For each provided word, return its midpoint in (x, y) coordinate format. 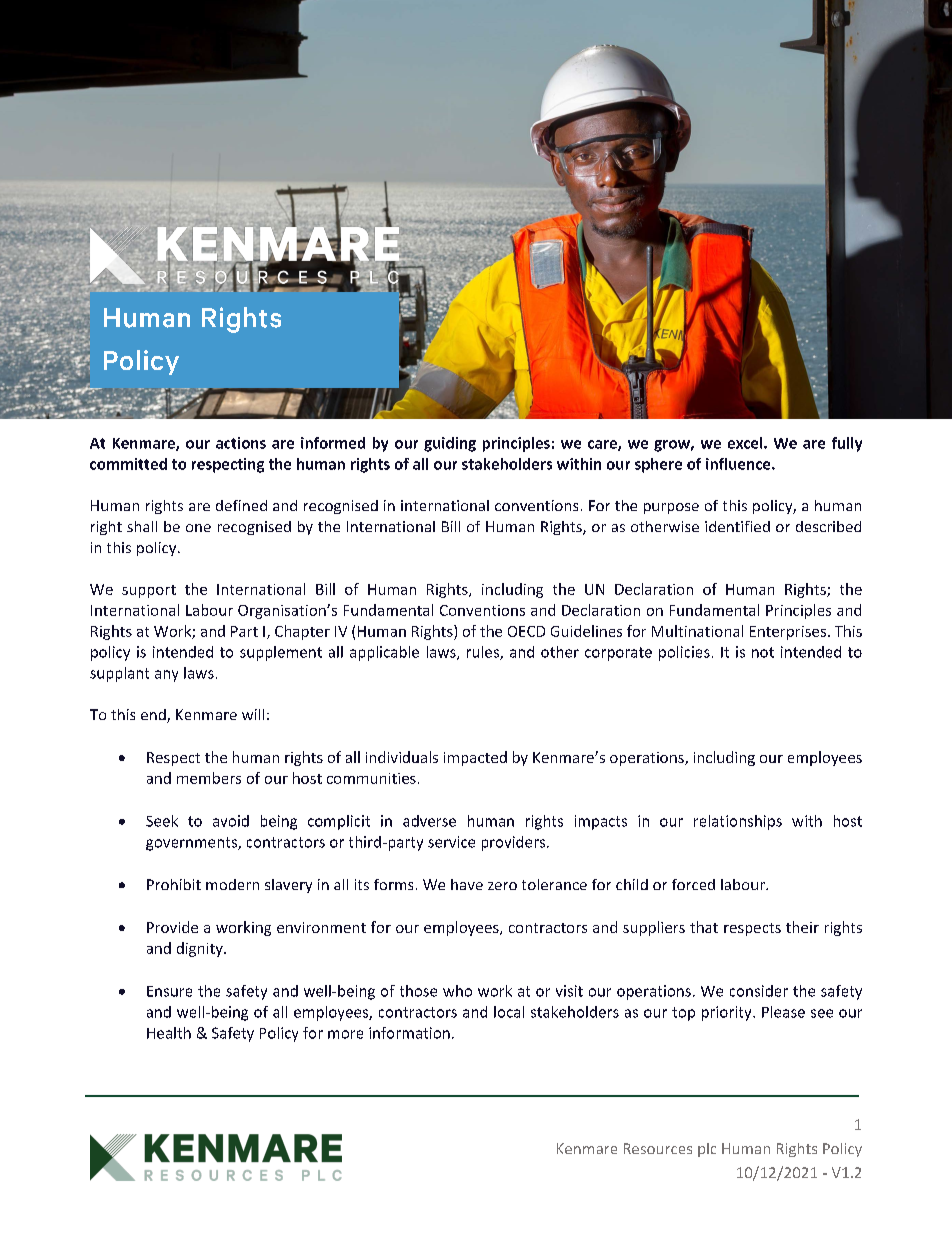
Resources (658, 1148)
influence (739, 464)
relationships (738, 822)
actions (241, 443)
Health (169, 1033)
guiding (450, 444)
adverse (429, 821)
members (209, 778)
